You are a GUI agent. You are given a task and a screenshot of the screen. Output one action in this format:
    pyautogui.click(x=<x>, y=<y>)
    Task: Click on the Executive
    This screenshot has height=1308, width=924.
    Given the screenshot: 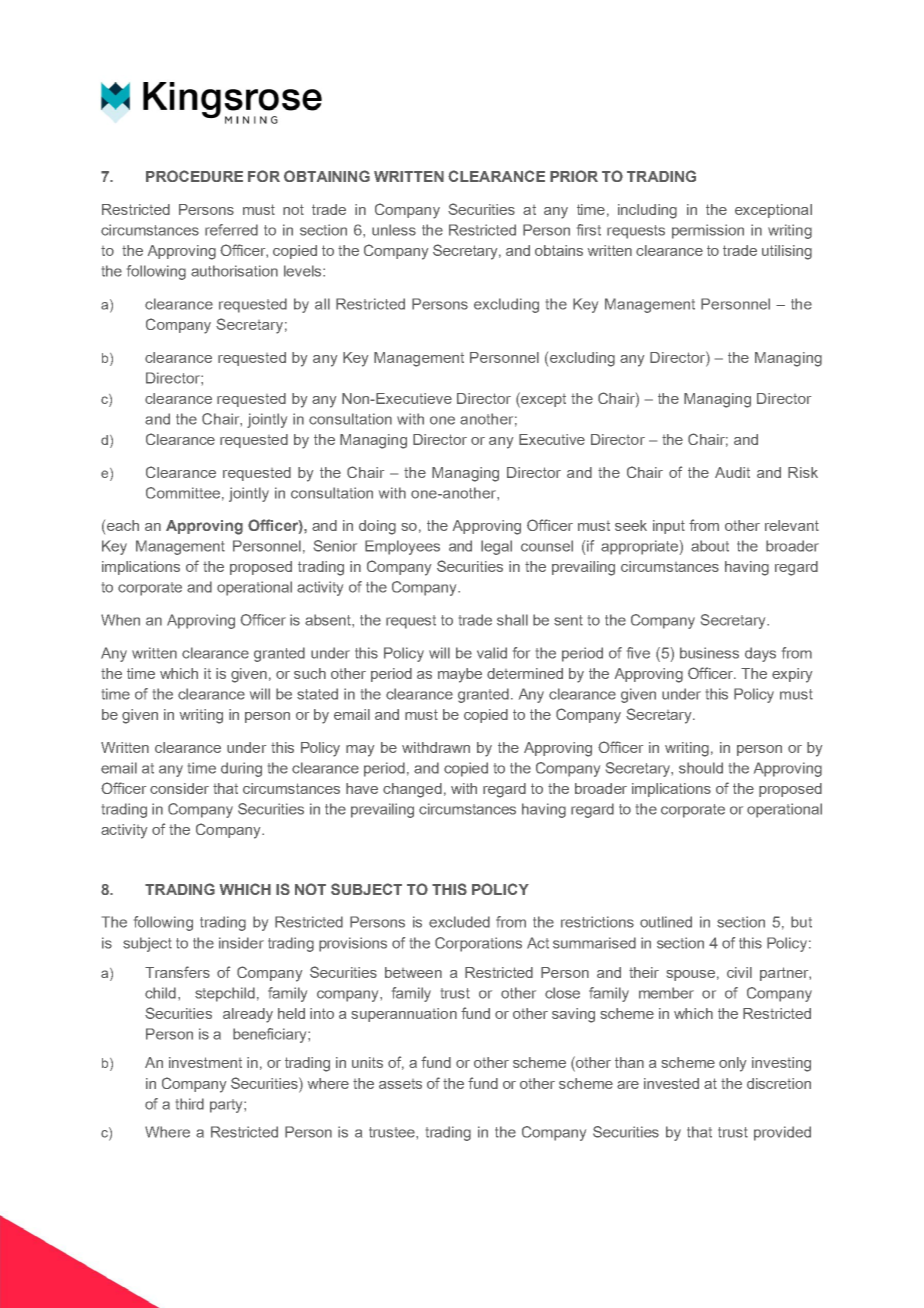 What is the action you would take?
    pyautogui.click(x=552, y=439)
